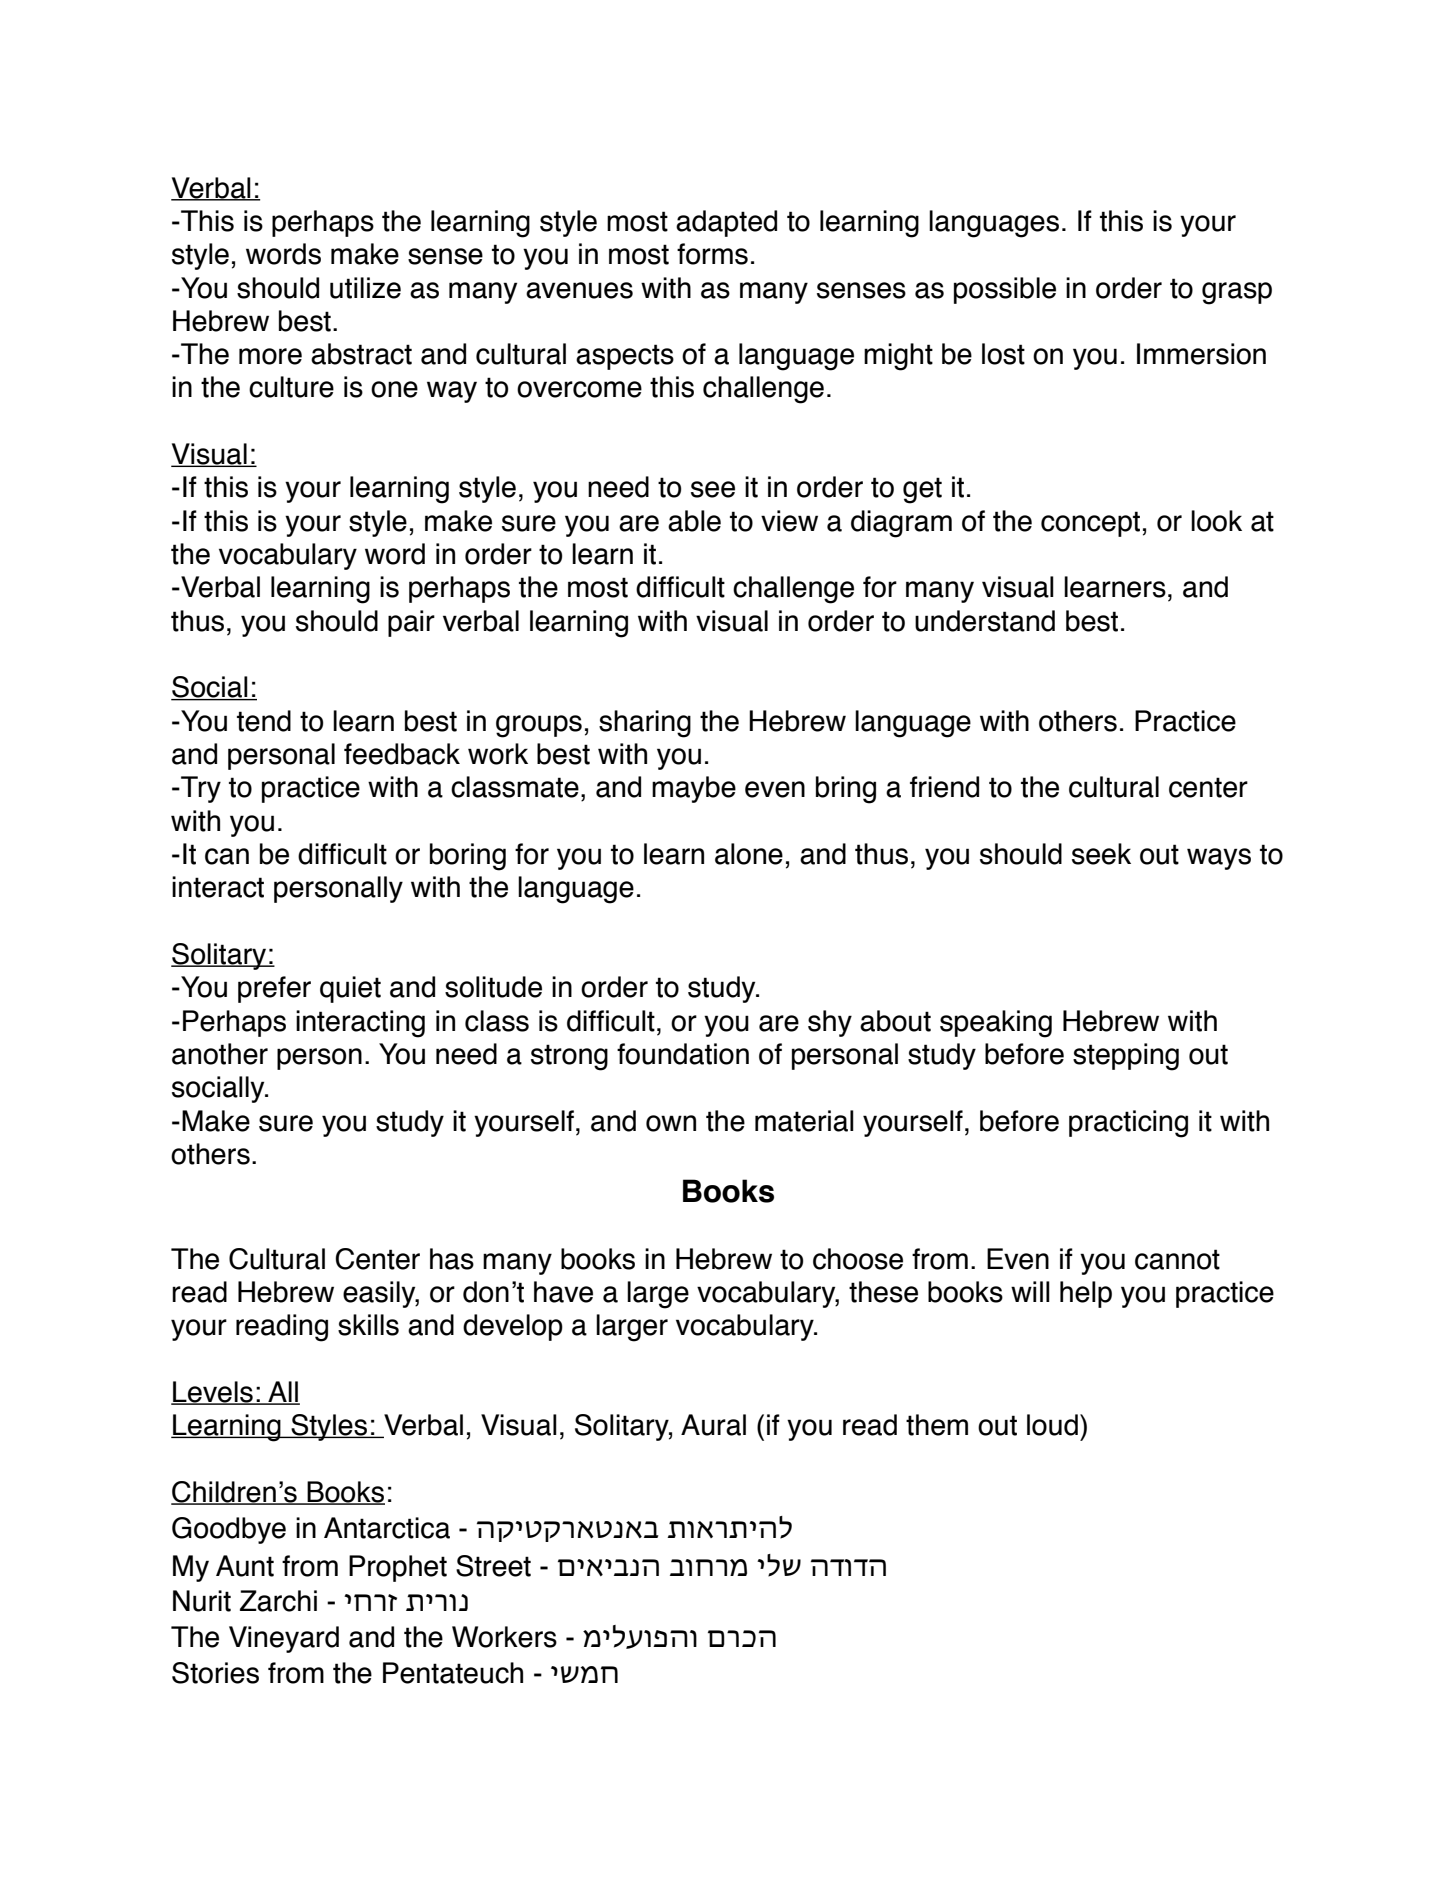  What do you see at coordinates (398, 1568) in the screenshot?
I see `Prophet` at bounding box center [398, 1568].
